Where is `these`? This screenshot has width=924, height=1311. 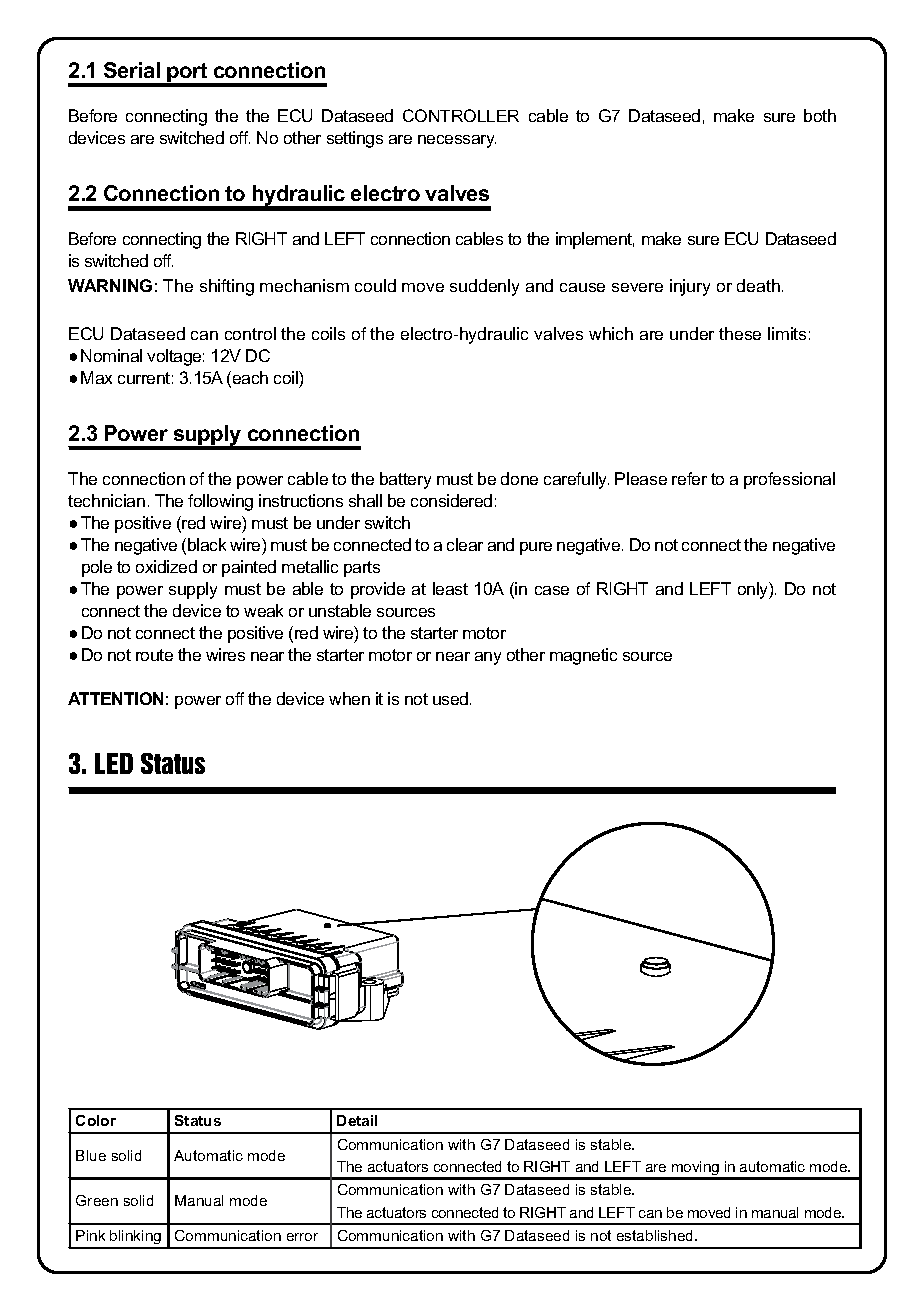 these is located at coordinates (740, 333).
